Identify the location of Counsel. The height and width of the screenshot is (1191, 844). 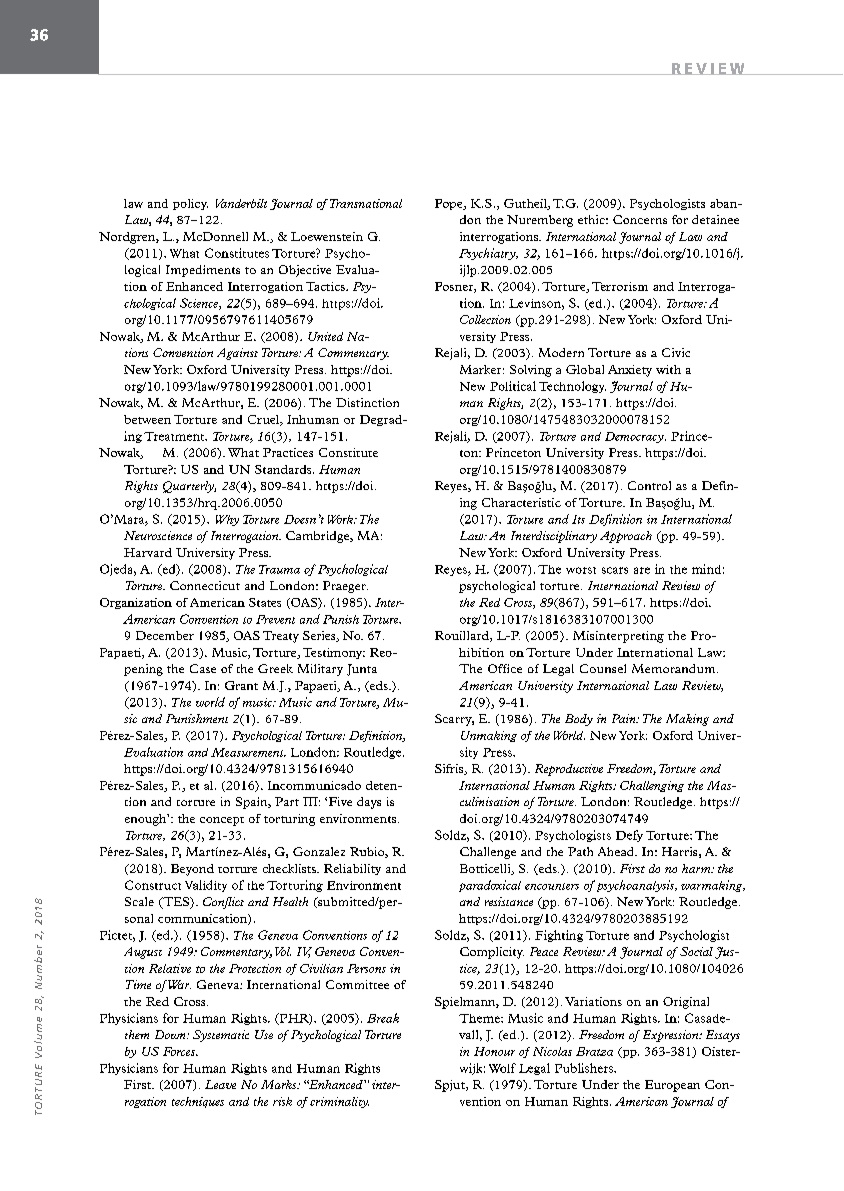
(603, 668).
